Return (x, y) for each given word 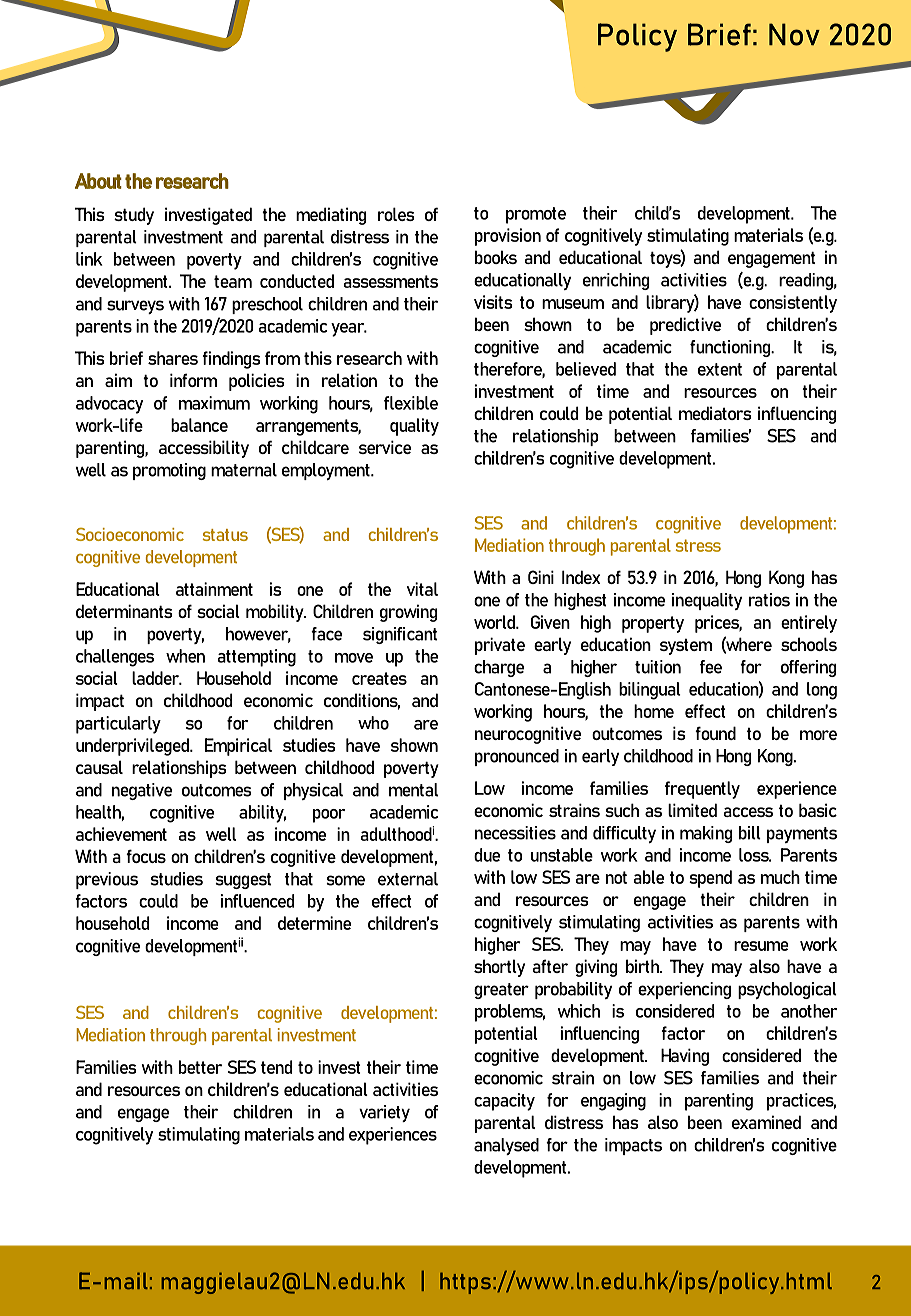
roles (396, 214)
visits (493, 302)
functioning (731, 348)
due (487, 855)
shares (173, 358)
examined (766, 1122)
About (98, 181)
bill (750, 833)
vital (422, 589)
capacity (504, 1102)
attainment (214, 589)
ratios (769, 600)
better (200, 1067)
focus (146, 856)
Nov (794, 34)
